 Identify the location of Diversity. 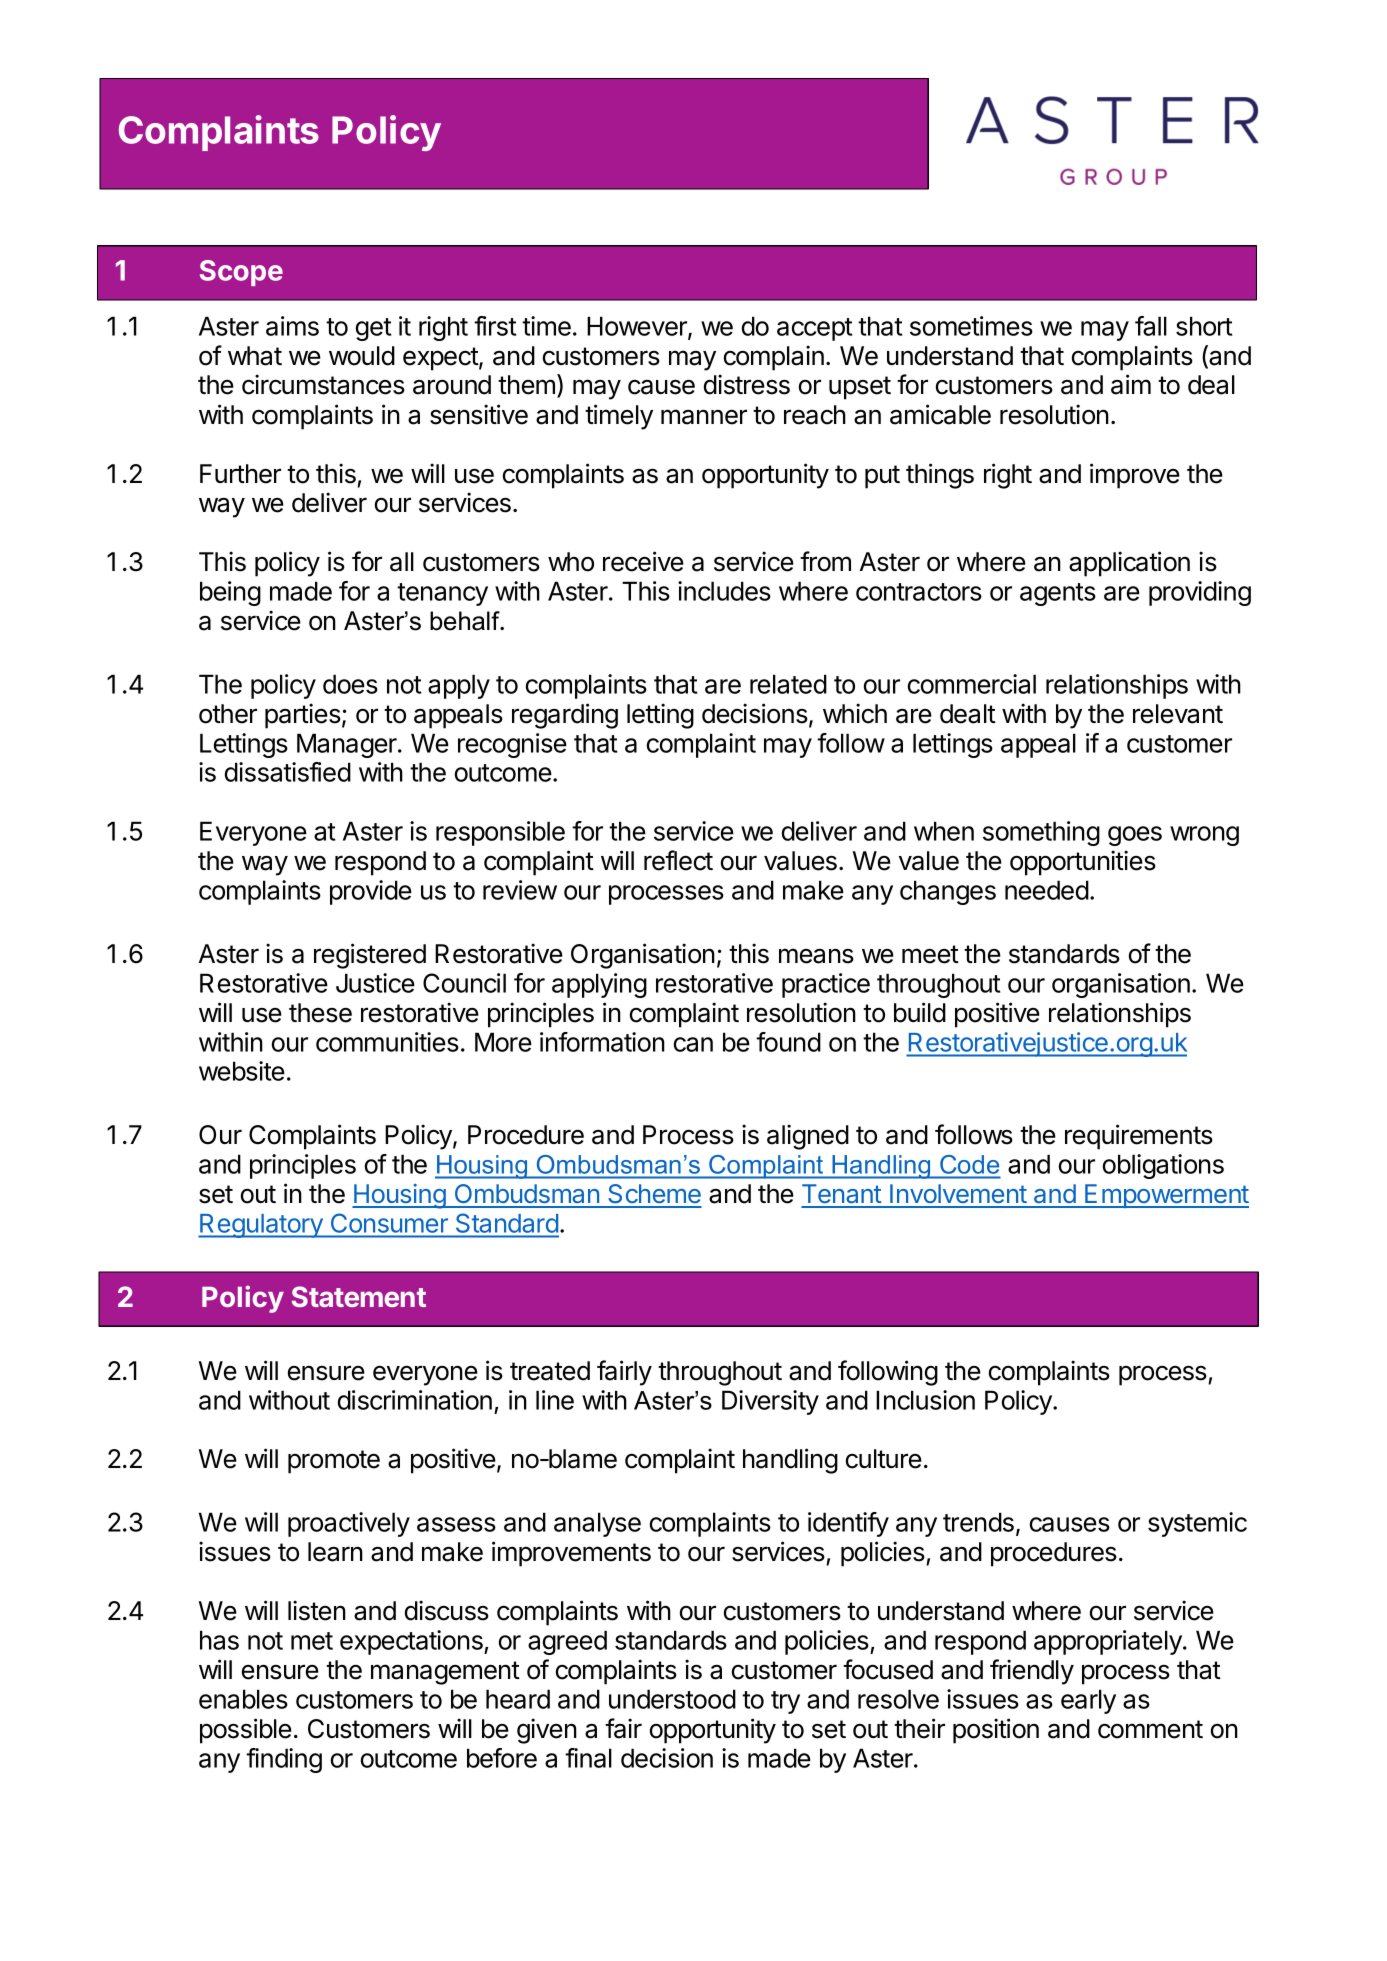
(770, 1402).
